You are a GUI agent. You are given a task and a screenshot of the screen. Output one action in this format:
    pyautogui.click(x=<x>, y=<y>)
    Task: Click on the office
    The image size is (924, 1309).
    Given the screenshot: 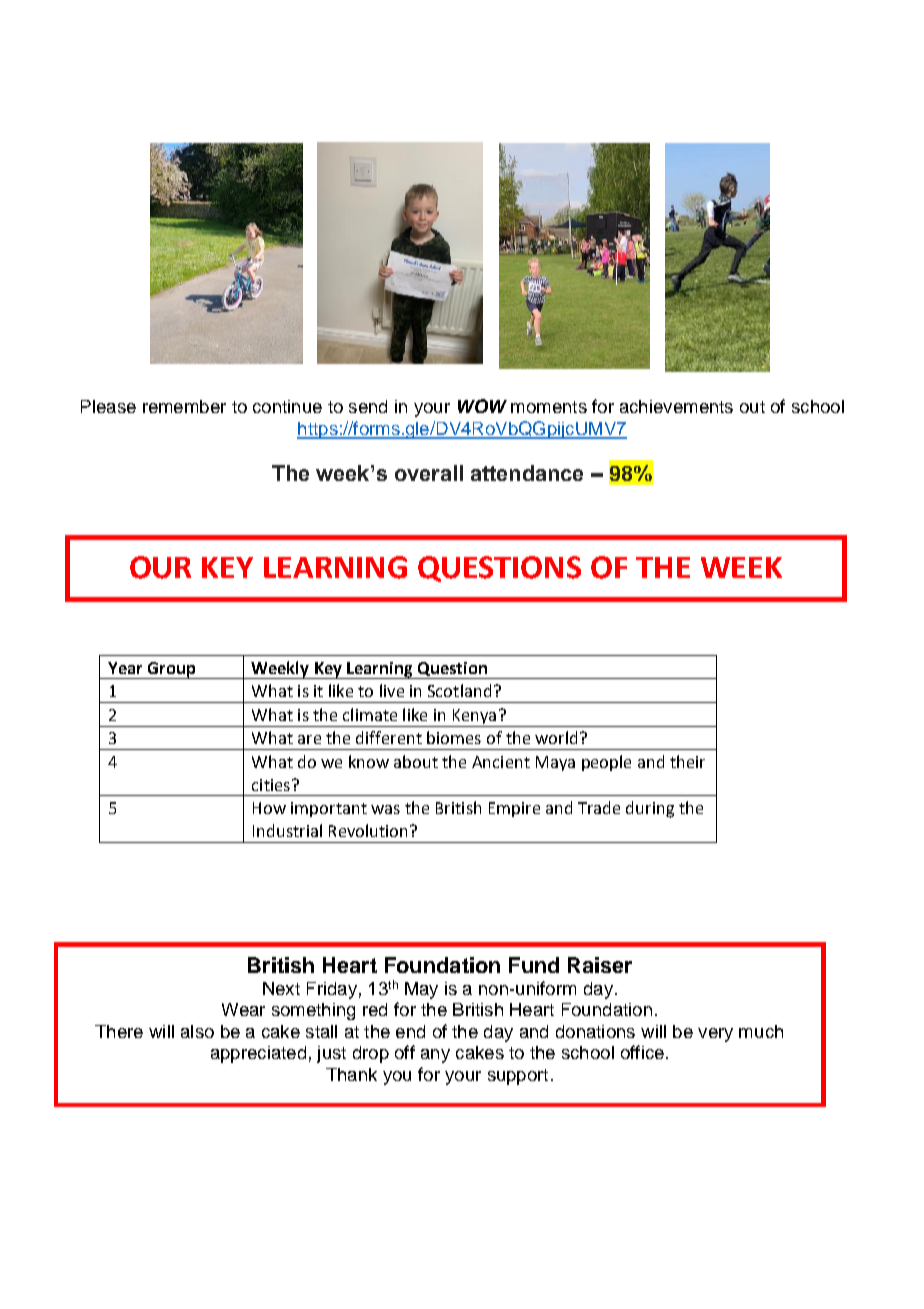 What is the action you would take?
    pyautogui.click(x=642, y=1052)
